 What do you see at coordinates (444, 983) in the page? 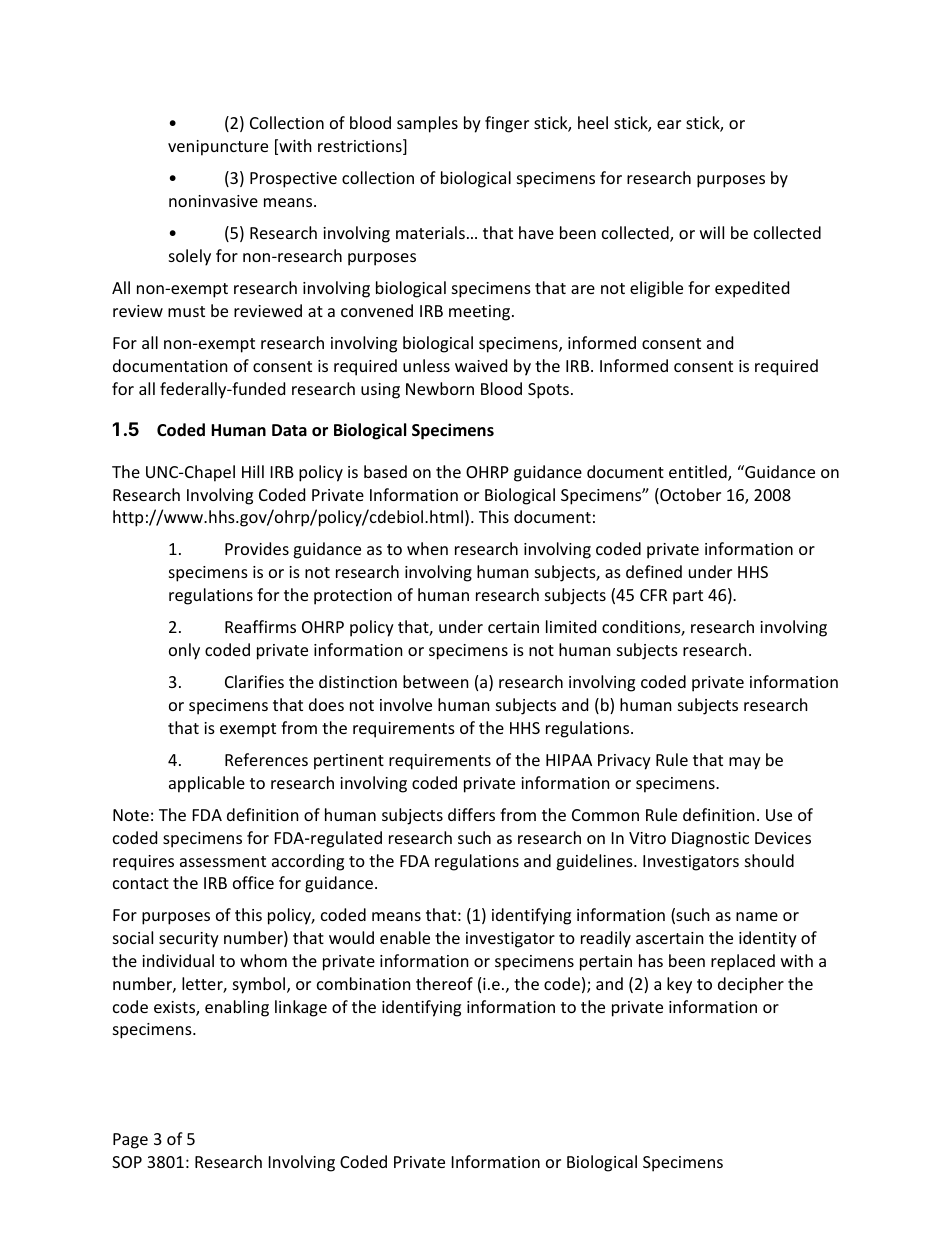
I see `thereof` at bounding box center [444, 983].
